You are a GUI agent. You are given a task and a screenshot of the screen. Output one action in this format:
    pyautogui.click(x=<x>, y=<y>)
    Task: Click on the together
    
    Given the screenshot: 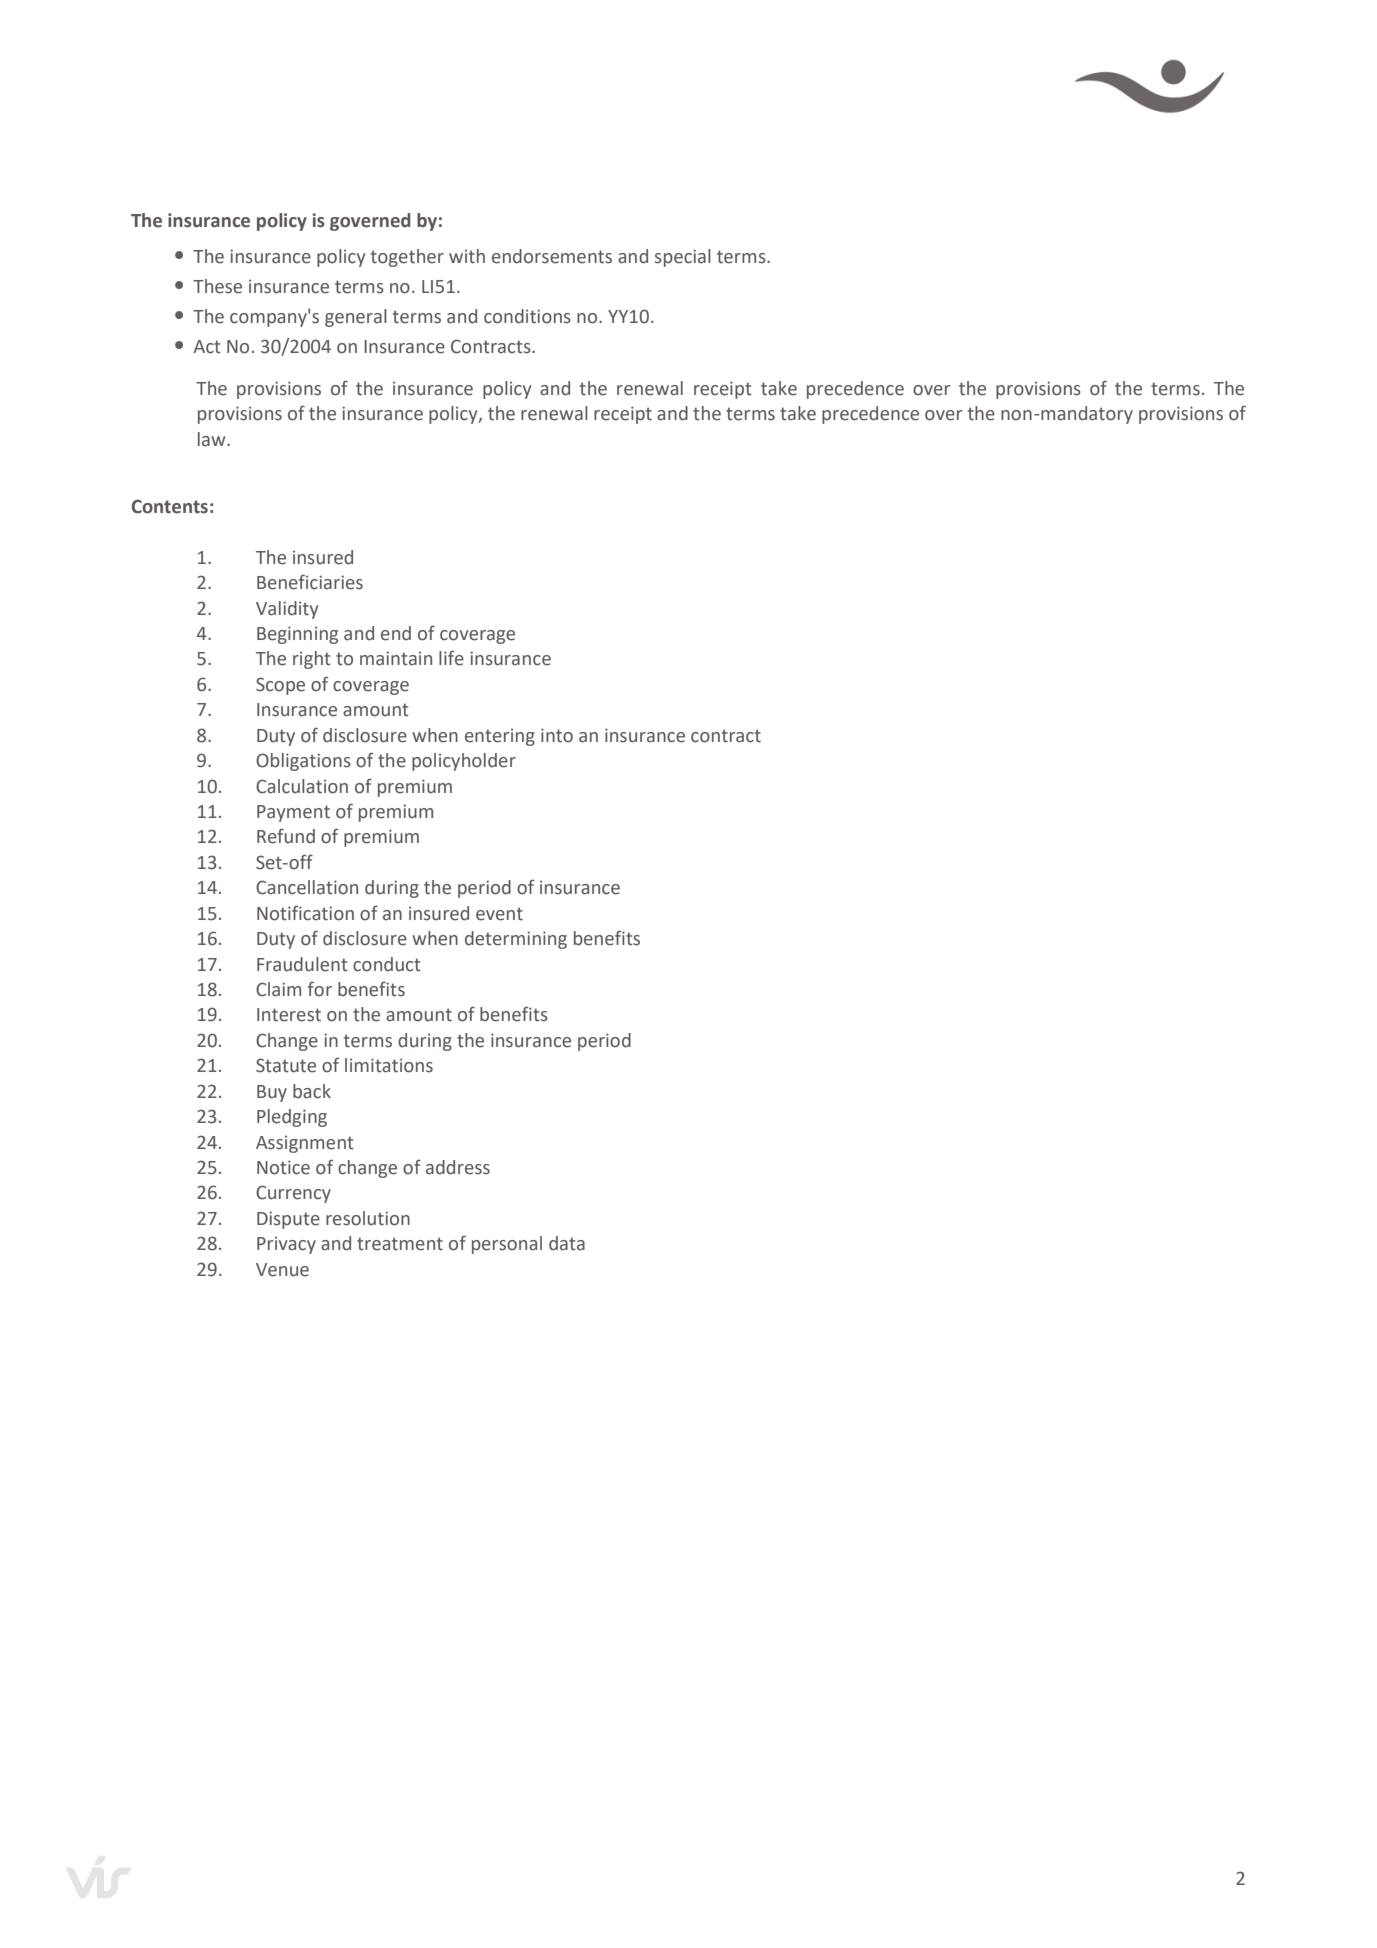 What is the action you would take?
    pyautogui.click(x=407, y=258)
